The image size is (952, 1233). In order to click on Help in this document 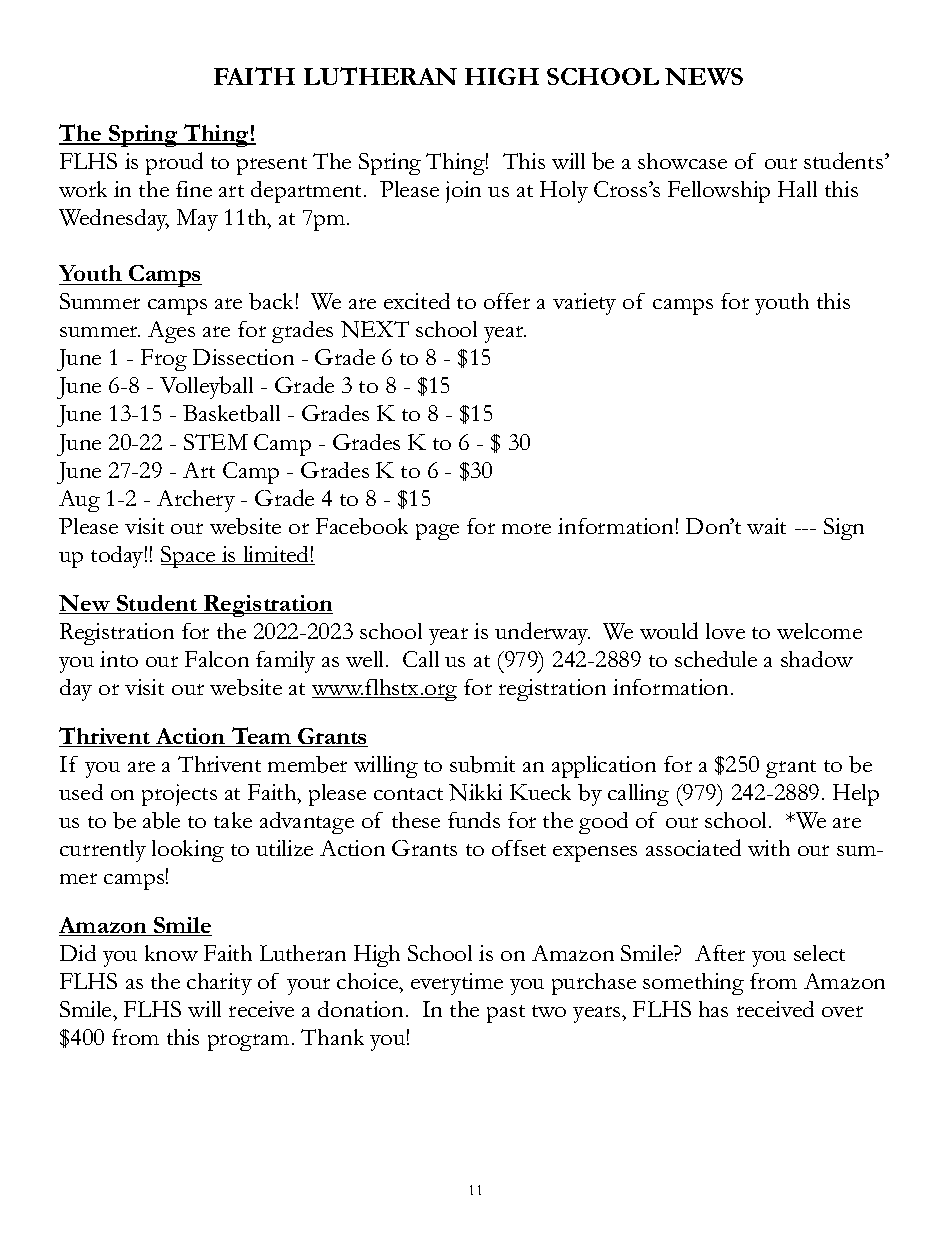, I will do `click(856, 795)`.
